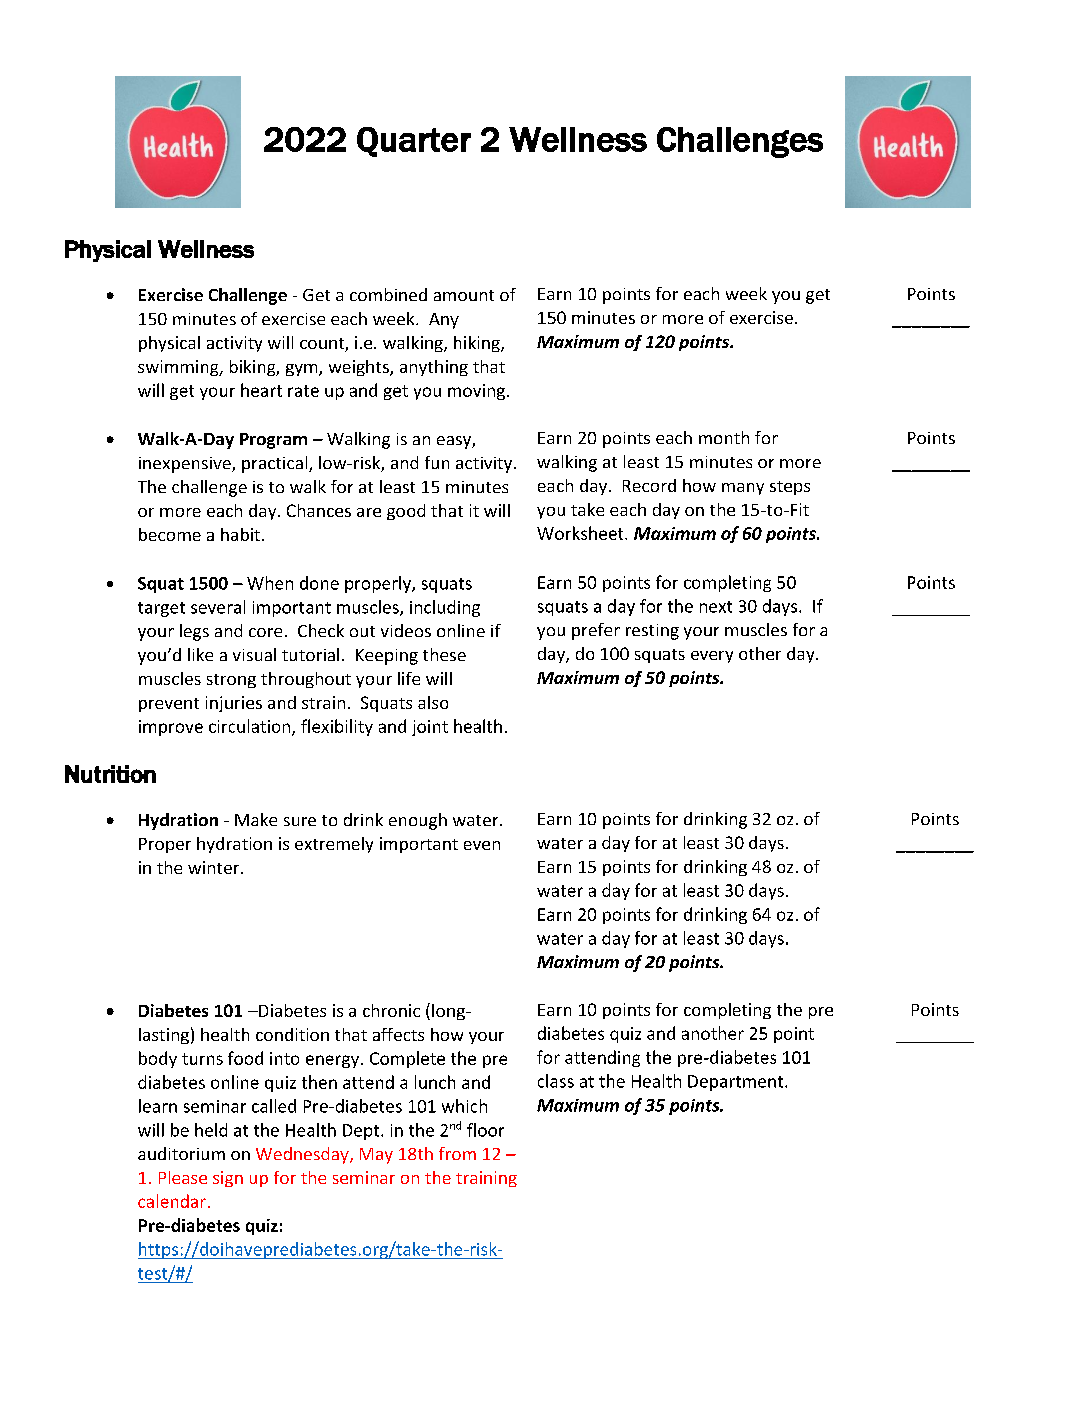 This document has width=1087, height=1407. What do you see at coordinates (478, 392) in the document?
I see `moving` at bounding box center [478, 392].
